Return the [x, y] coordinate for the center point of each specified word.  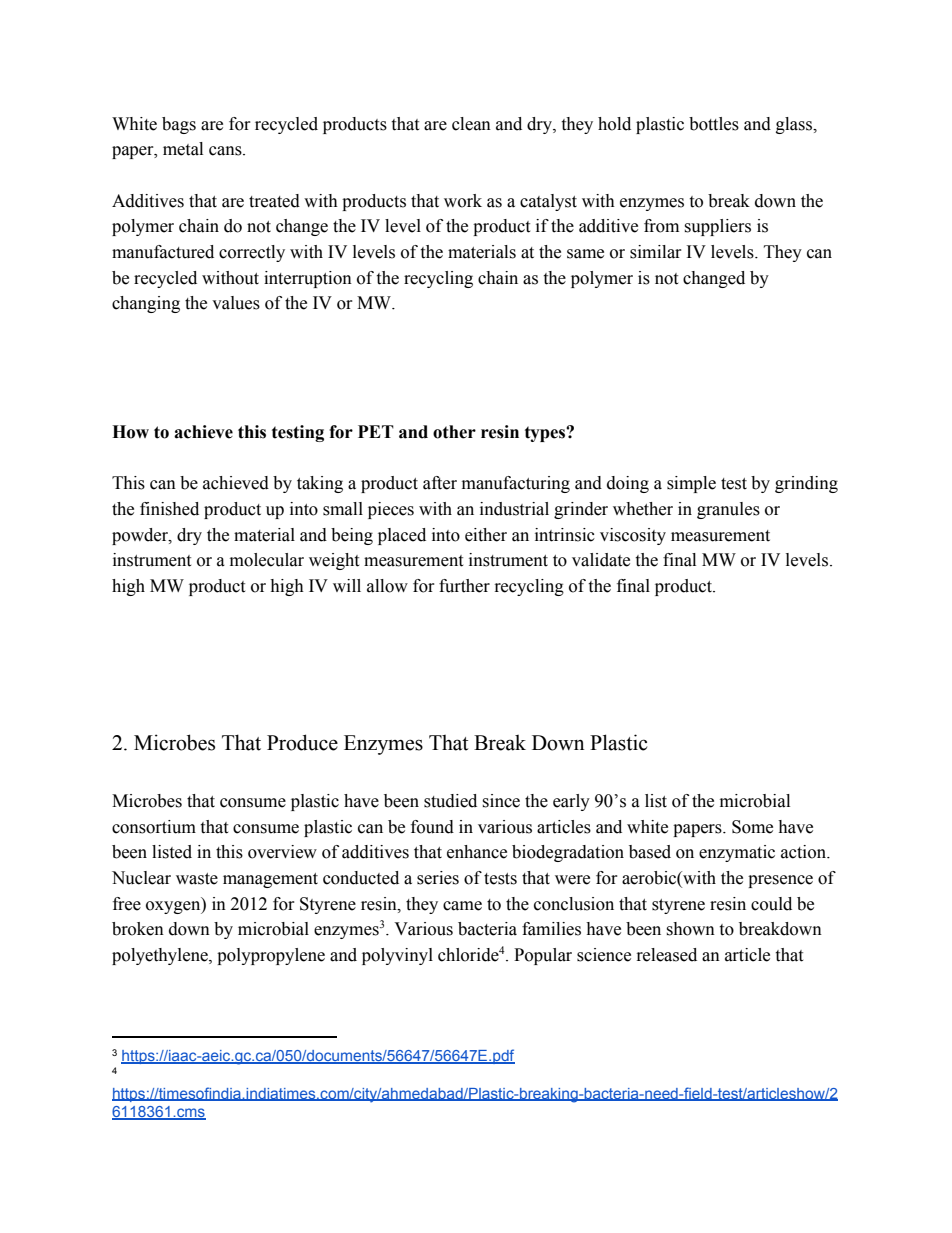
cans [226, 151]
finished [169, 509]
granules [728, 510]
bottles [714, 124]
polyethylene [161, 956]
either [486, 535]
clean [471, 124]
